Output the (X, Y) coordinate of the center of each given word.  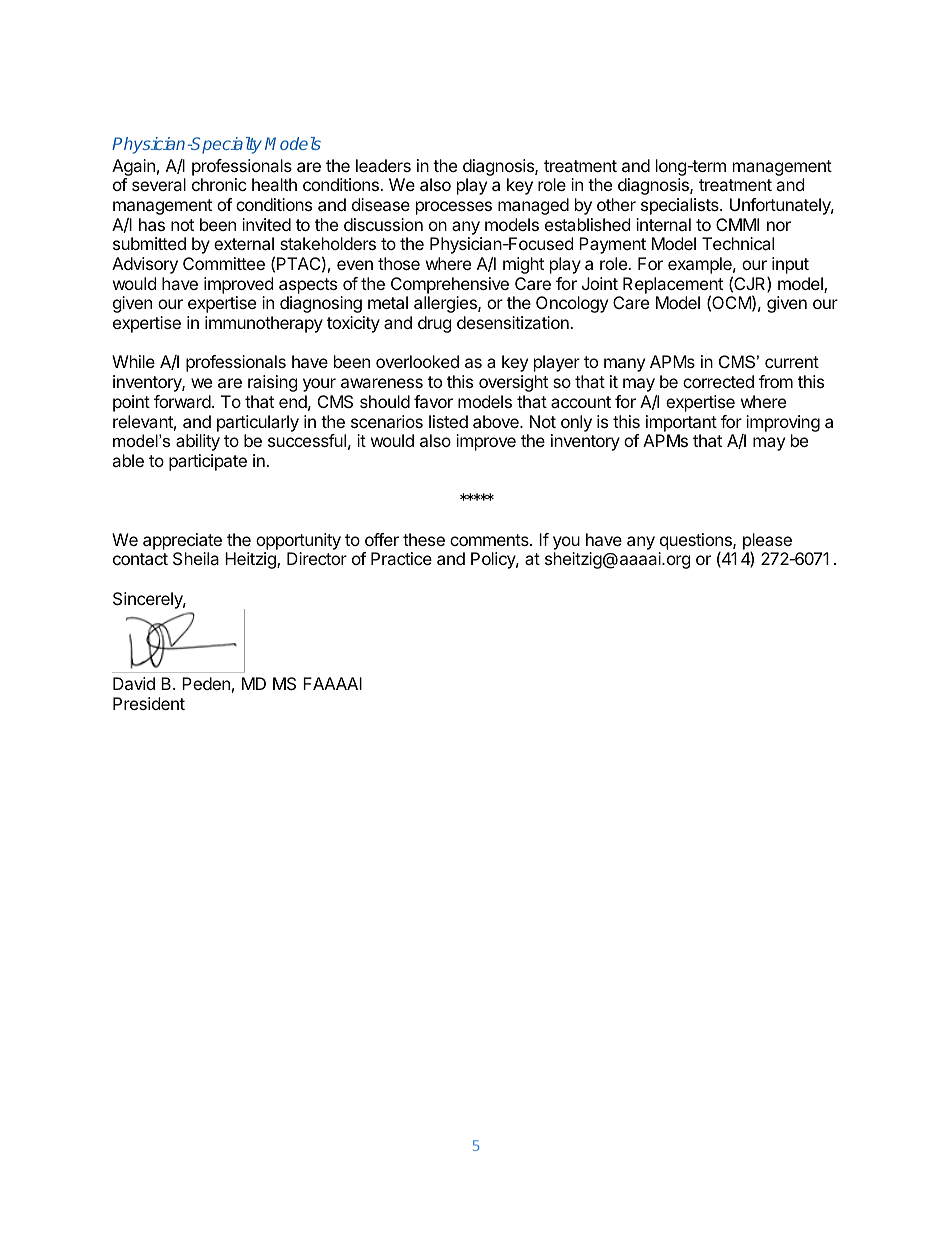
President (149, 703)
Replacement (673, 286)
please (767, 542)
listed (448, 421)
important (681, 423)
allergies (446, 304)
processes (454, 208)
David (134, 683)
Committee (224, 263)
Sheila (196, 558)
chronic (219, 184)
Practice (401, 558)
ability (198, 442)
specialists (681, 206)
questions (697, 542)
